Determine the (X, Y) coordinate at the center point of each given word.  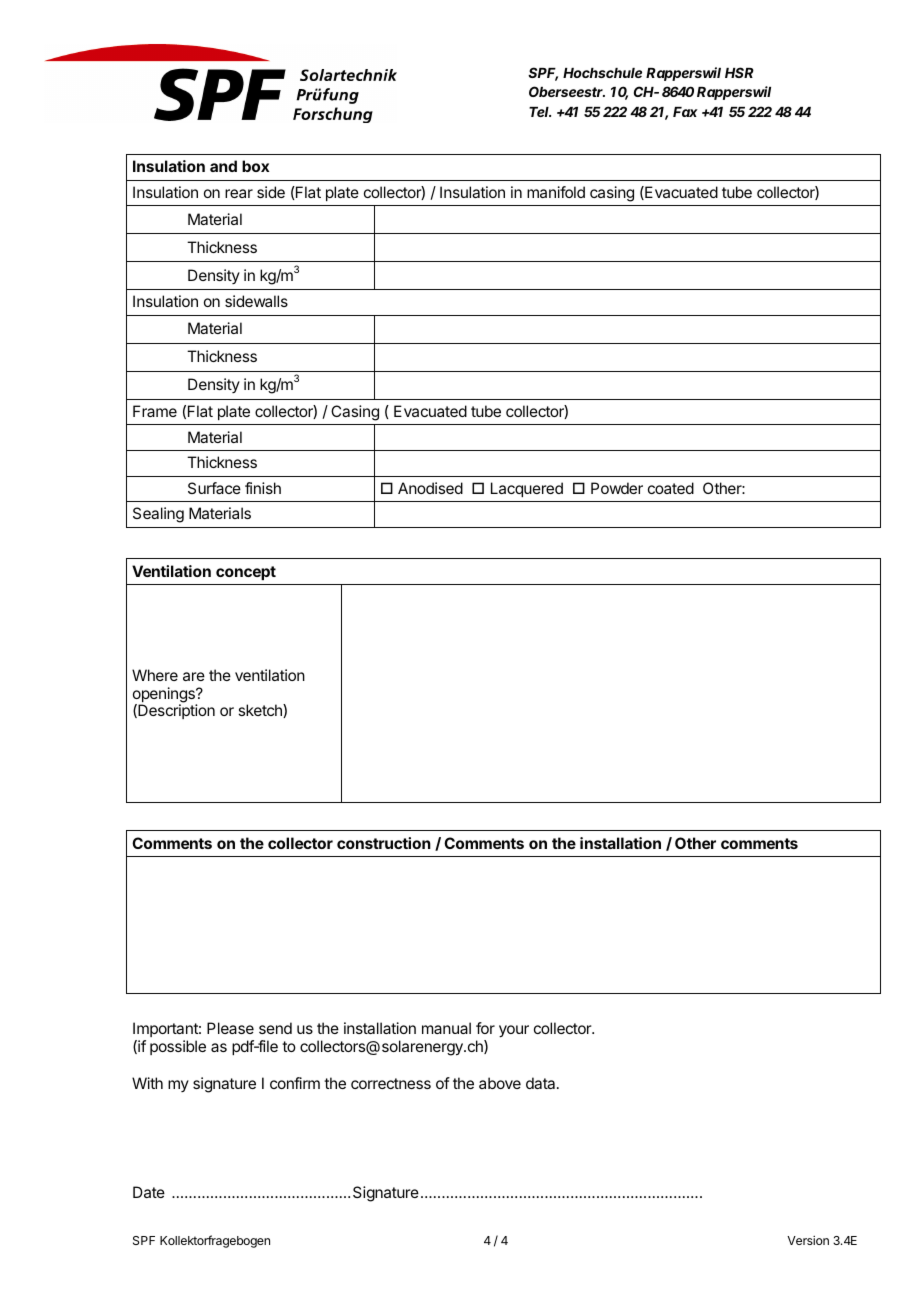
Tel (540, 112)
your (514, 1031)
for (485, 1028)
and (223, 166)
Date (149, 1192)
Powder (617, 488)
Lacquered (527, 489)
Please (230, 1028)
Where (155, 675)
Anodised (430, 488)
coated (671, 488)
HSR (739, 72)
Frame (155, 411)
